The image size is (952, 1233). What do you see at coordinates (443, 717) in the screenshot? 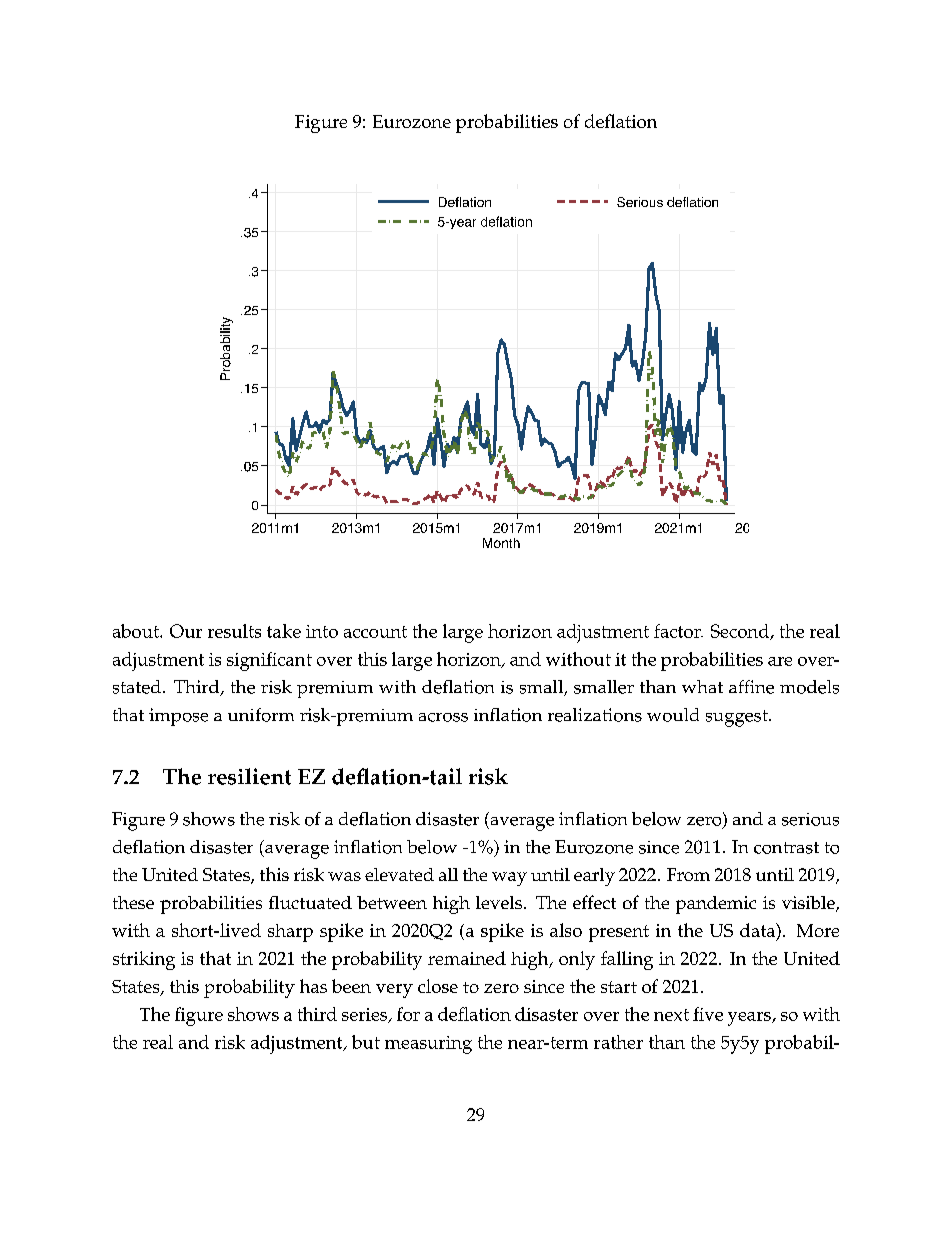
I see `across` at bounding box center [443, 717].
